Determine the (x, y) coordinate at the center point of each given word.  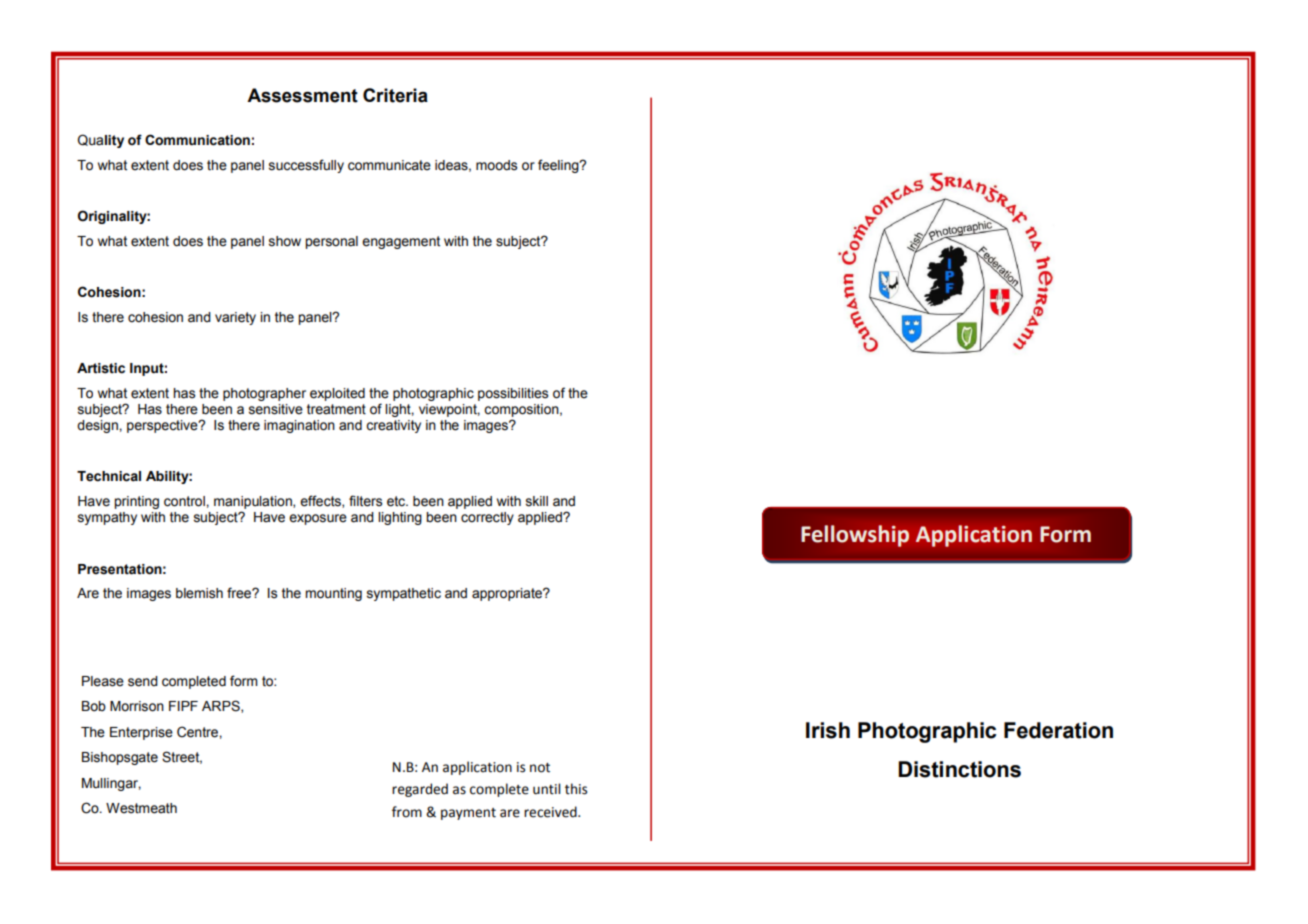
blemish (199, 593)
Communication (197, 140)
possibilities (513, 394)
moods (496, 165)
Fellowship (855, 536)
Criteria (395, 95)
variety (235, 318)
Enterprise (141, 733)
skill (537, 501)
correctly (487, 518)
